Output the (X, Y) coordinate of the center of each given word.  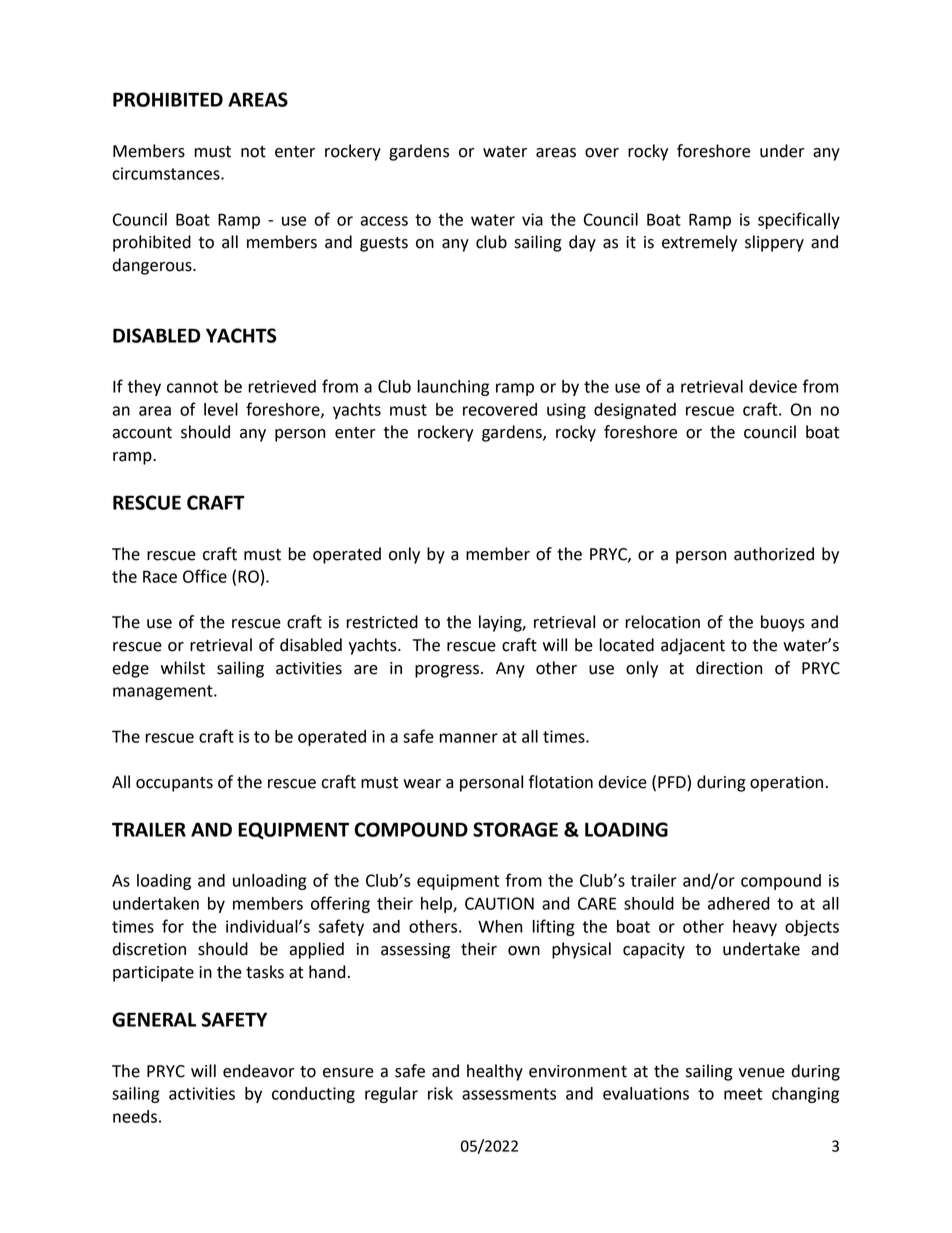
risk (440, 1093)
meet (743, 1094)
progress (447, 671)
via (532, 219)
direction (729, 668)
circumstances (167, 173)
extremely (699, 243)
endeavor (259, 1071)
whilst (183, 668)
